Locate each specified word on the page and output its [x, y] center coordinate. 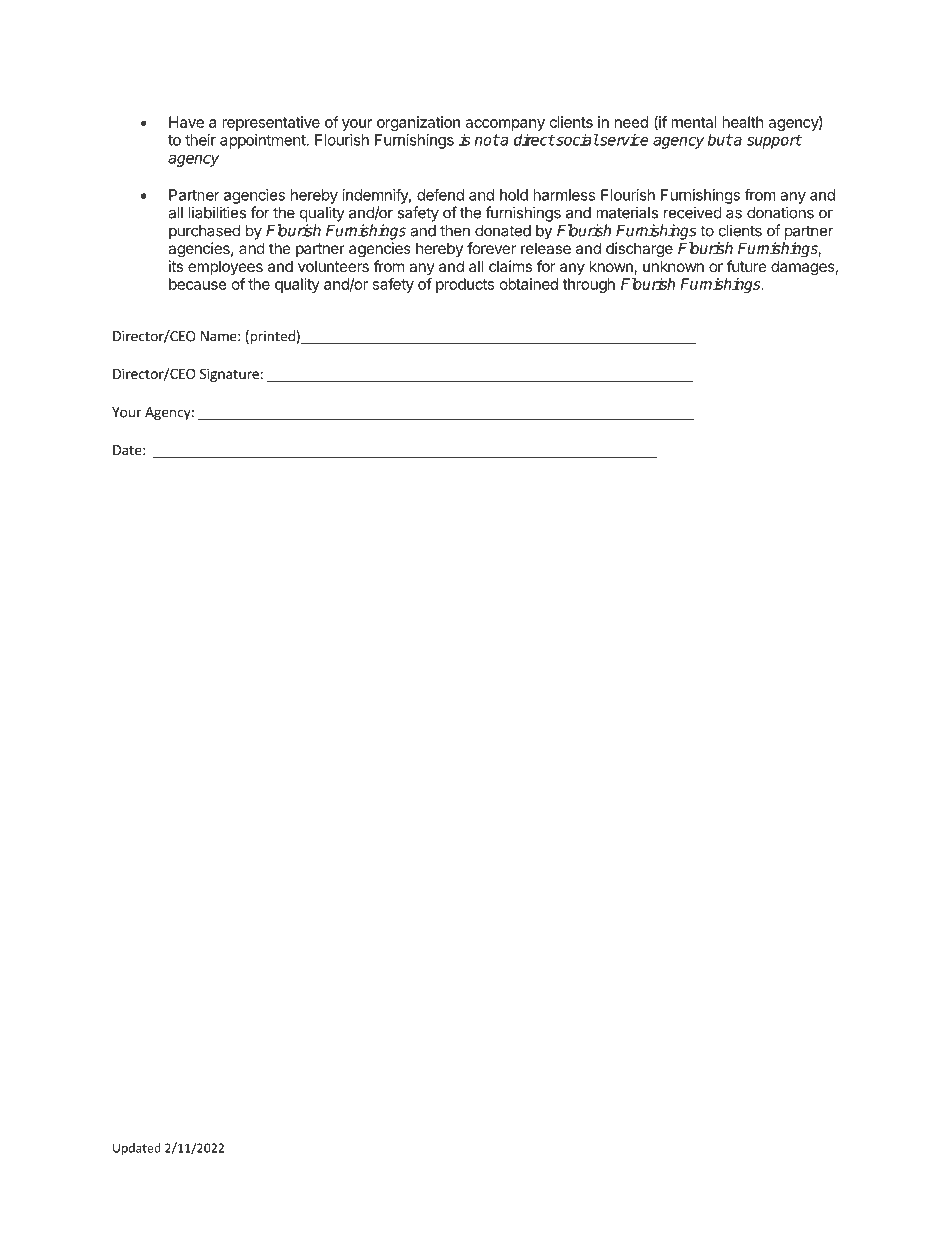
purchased [204, 232]
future [747, 266]
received [693, 212]
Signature [229, 375]
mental [694, 122]
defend [440, 194]
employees [225, 267]
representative [271, 123]
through [589, 285]
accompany [504, 126]
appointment [263, 141]
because [198, 284]
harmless [564, 195]
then [455, 231]
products [465, 285]
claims [510, 266]
